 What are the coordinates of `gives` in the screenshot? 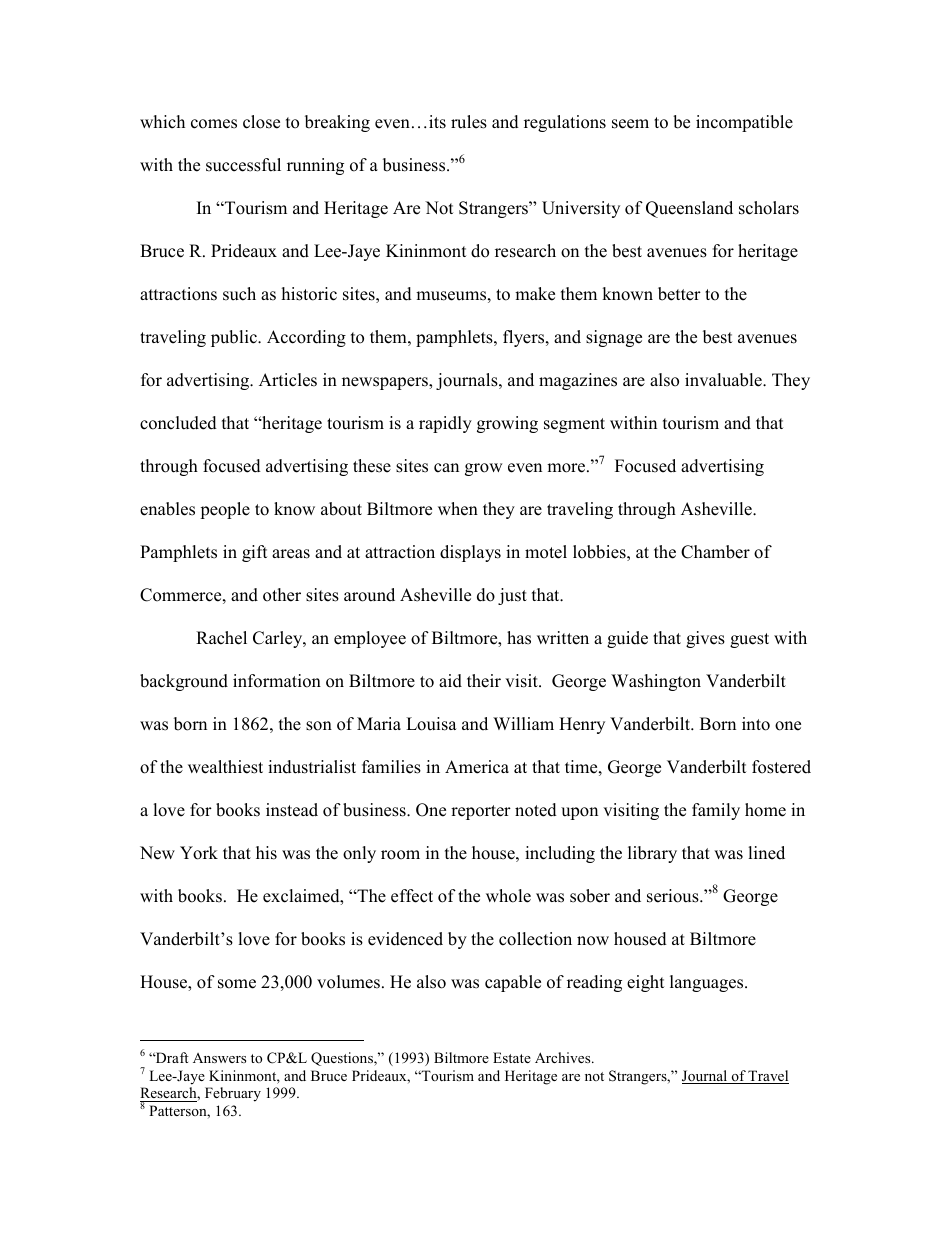 It's located at (705, 639).
